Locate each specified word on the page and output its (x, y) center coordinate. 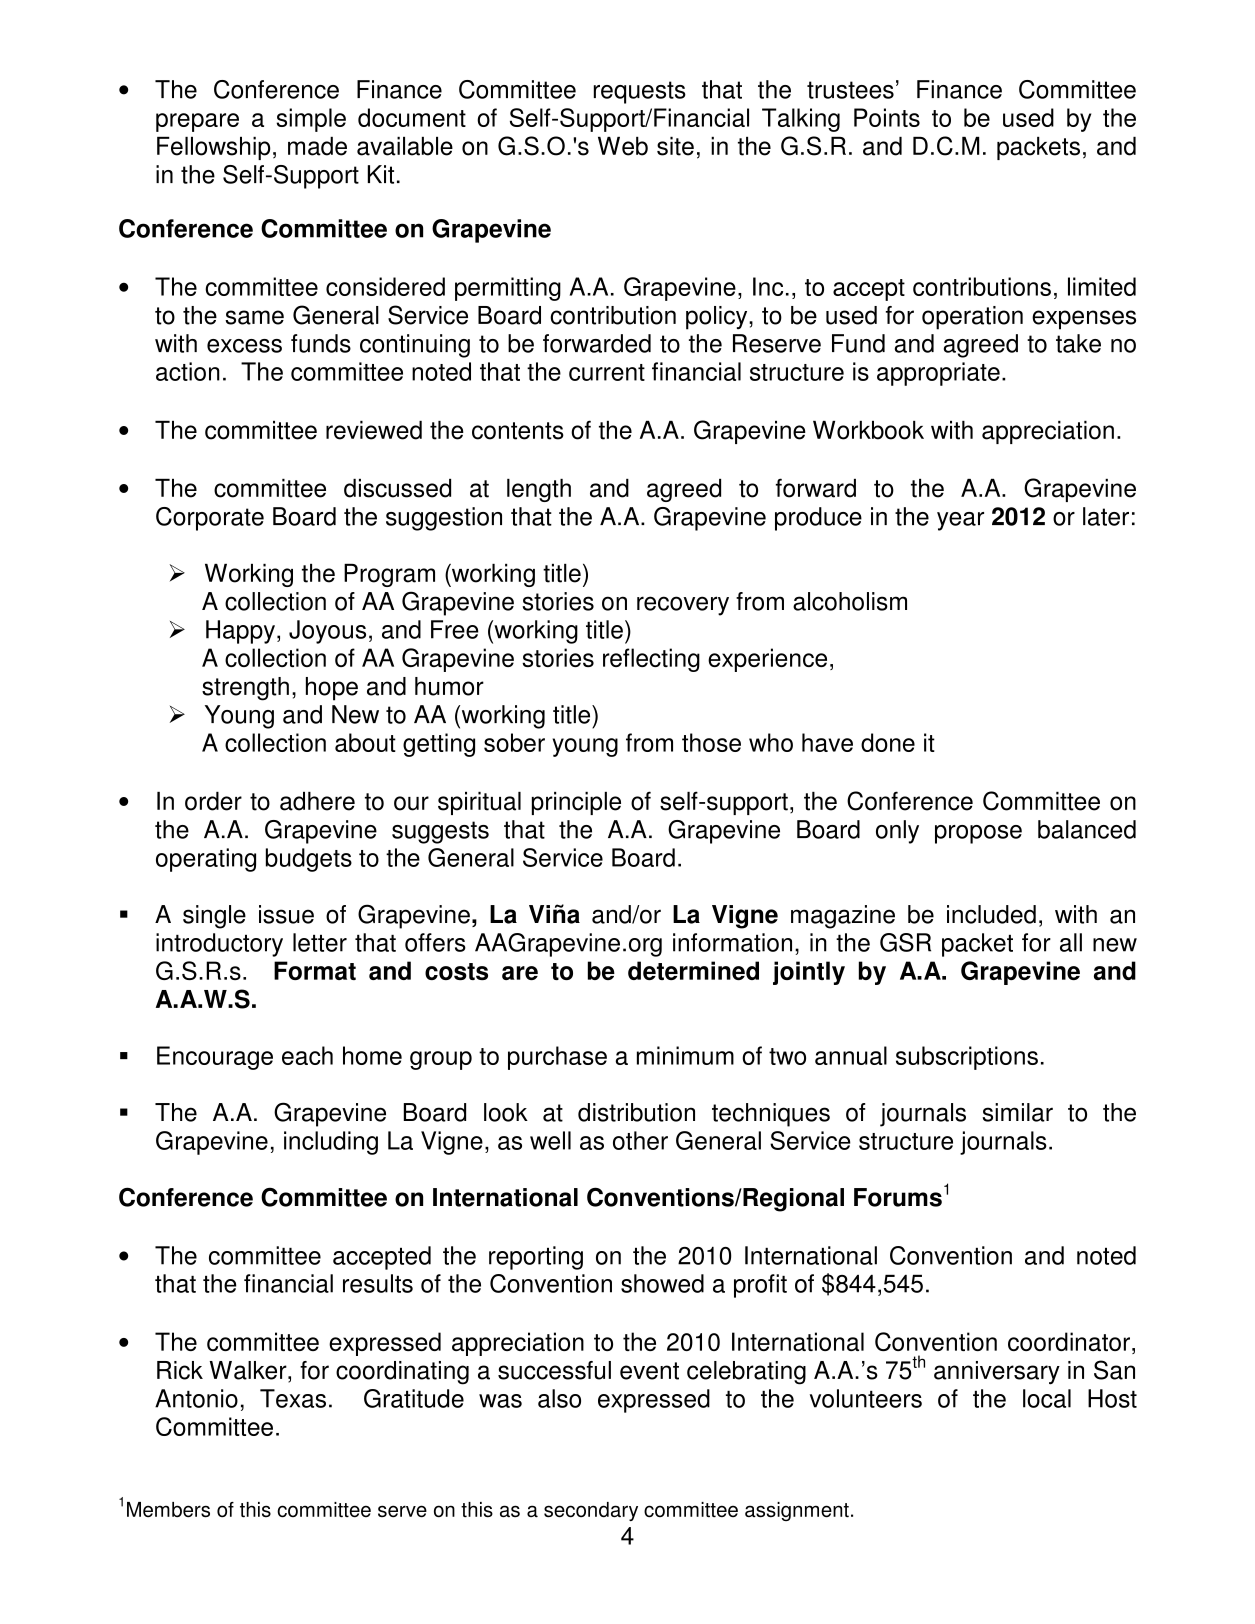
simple (311, 120)
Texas (293, 1398)
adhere (317, 801)
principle (576, 803)
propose (978, 834)
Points (887, 117)
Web (623, 146)
